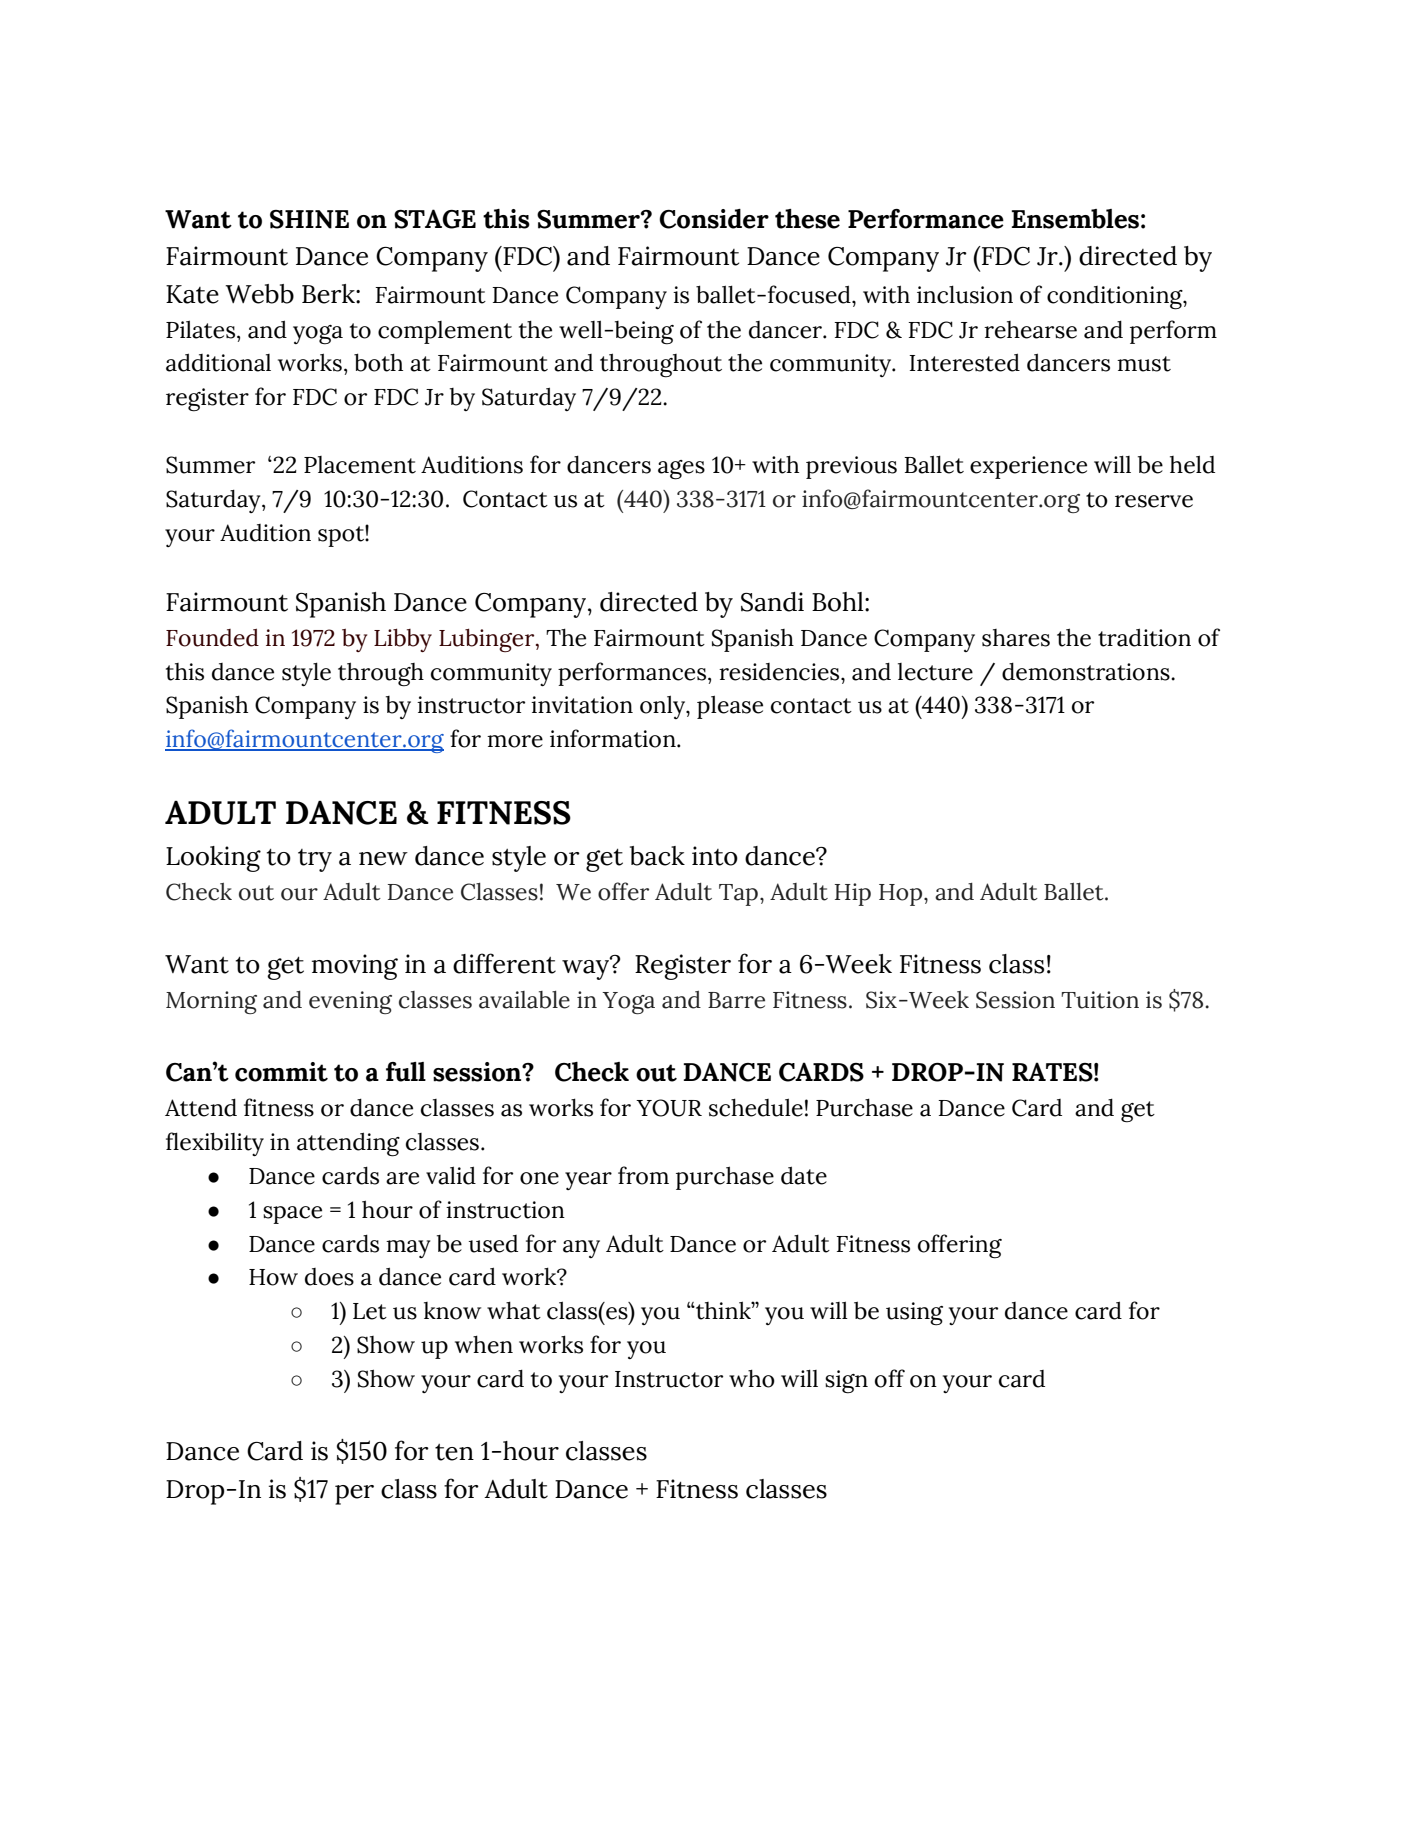 This screenshot has height=1821, width=1407. I want to click on Consider, so click(714, 219).
